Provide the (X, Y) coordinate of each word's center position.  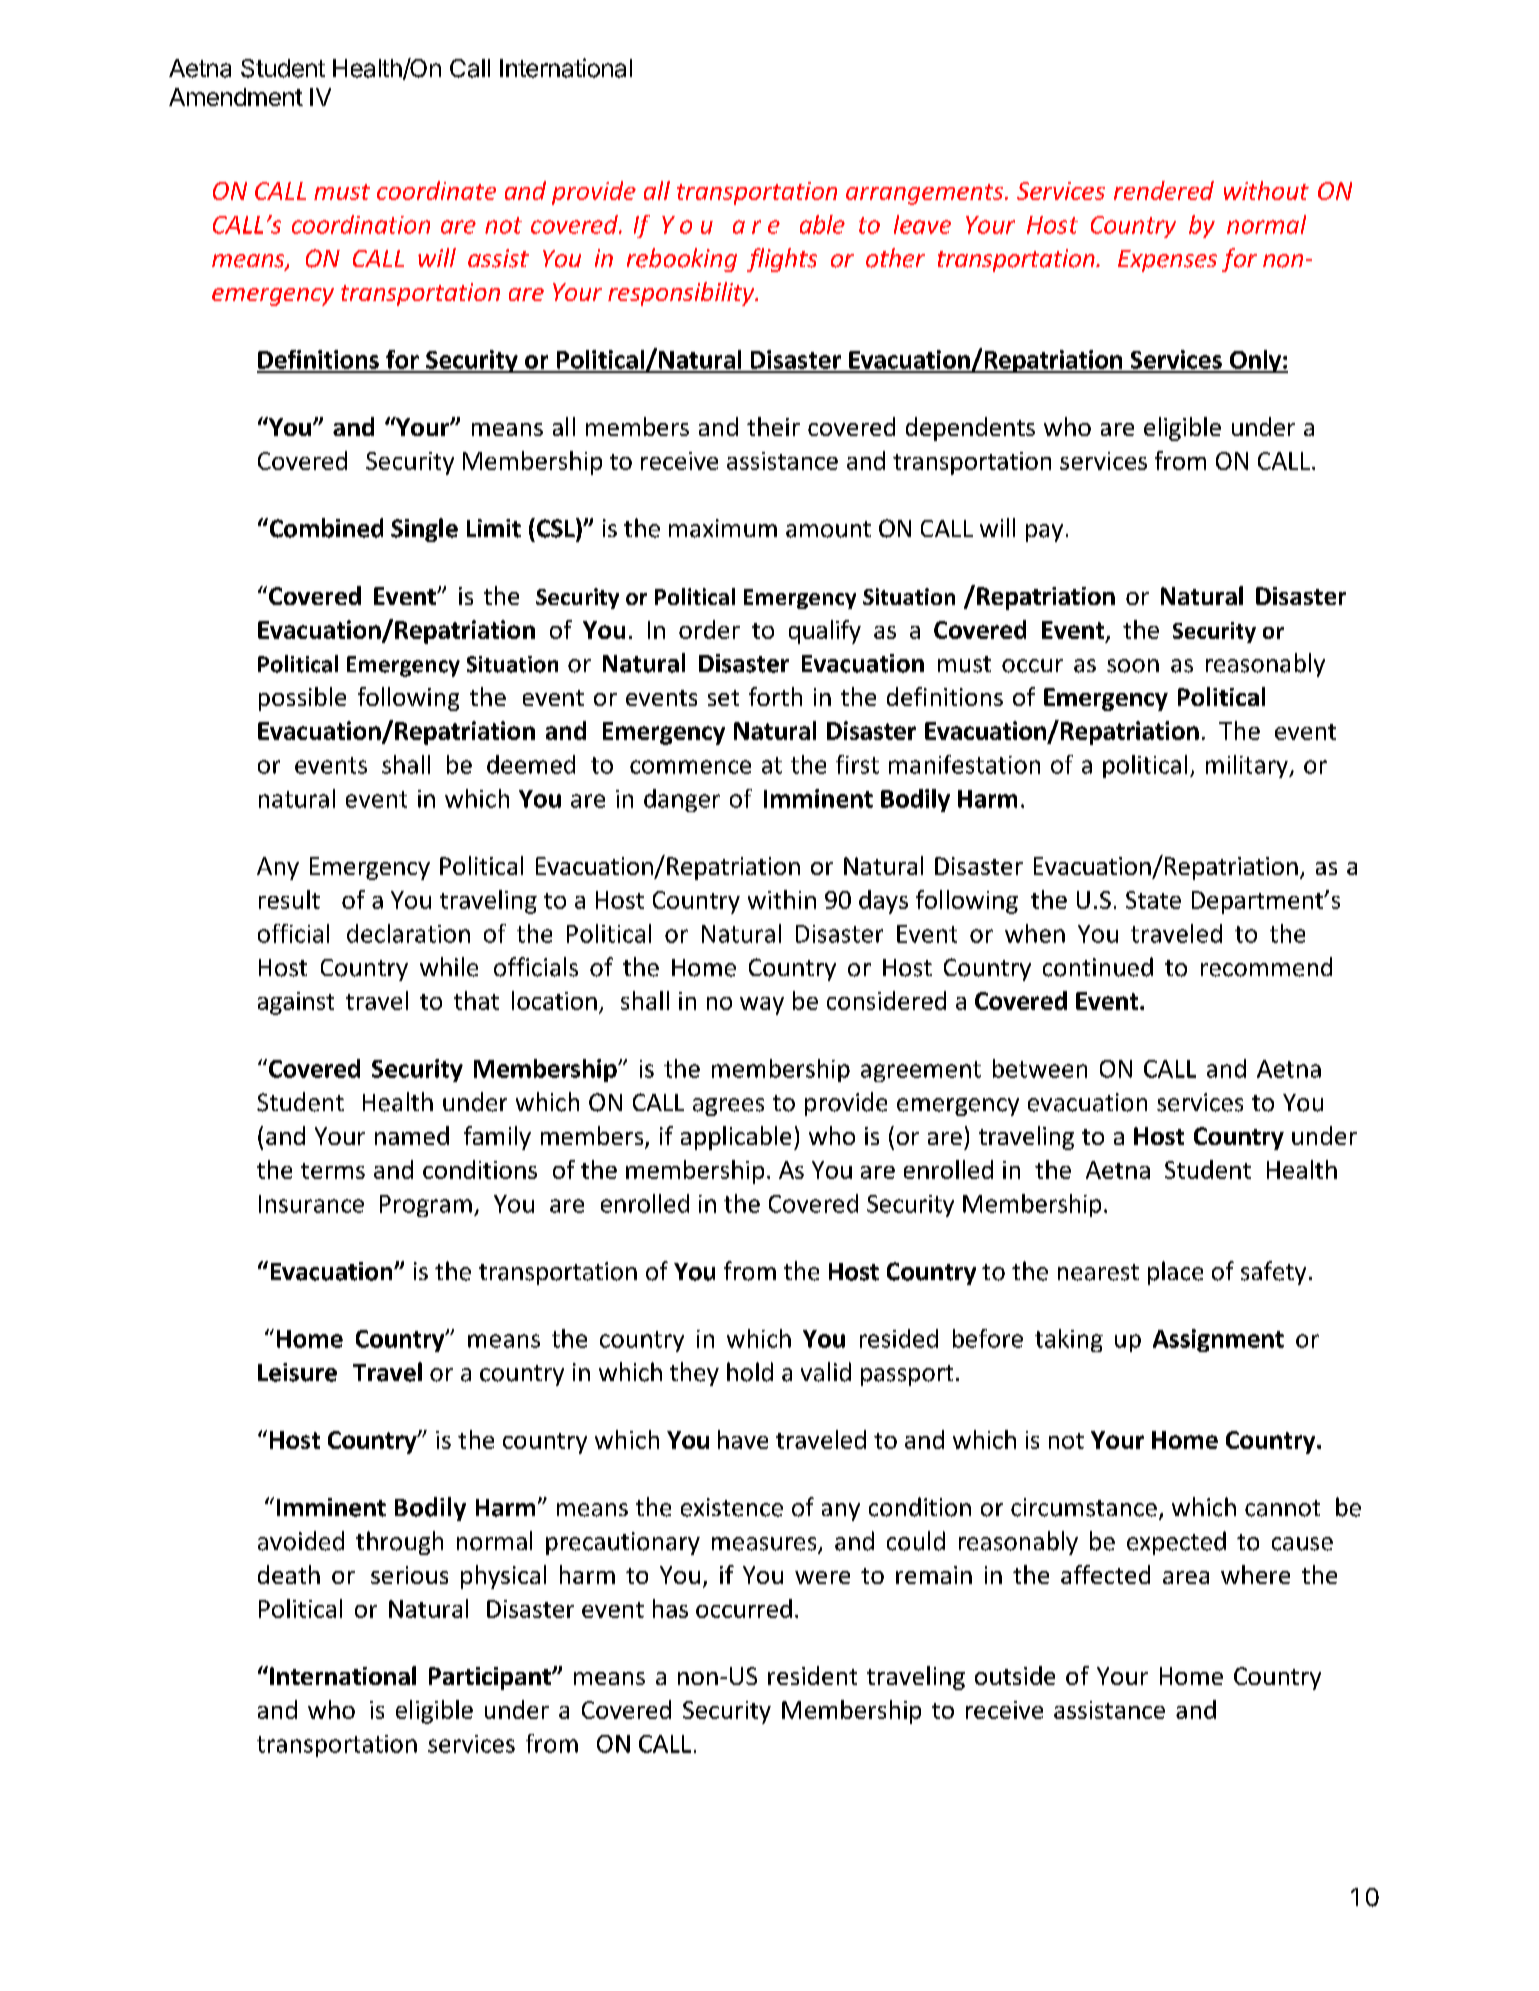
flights (782, 260)
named (412, 1135)
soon (1133, 666)
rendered (1164, 190)
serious (409, 1575)
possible (302, 699)
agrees (728, 1107)
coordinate (436, 190)
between (1040, 1068)
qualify (825, 632)
